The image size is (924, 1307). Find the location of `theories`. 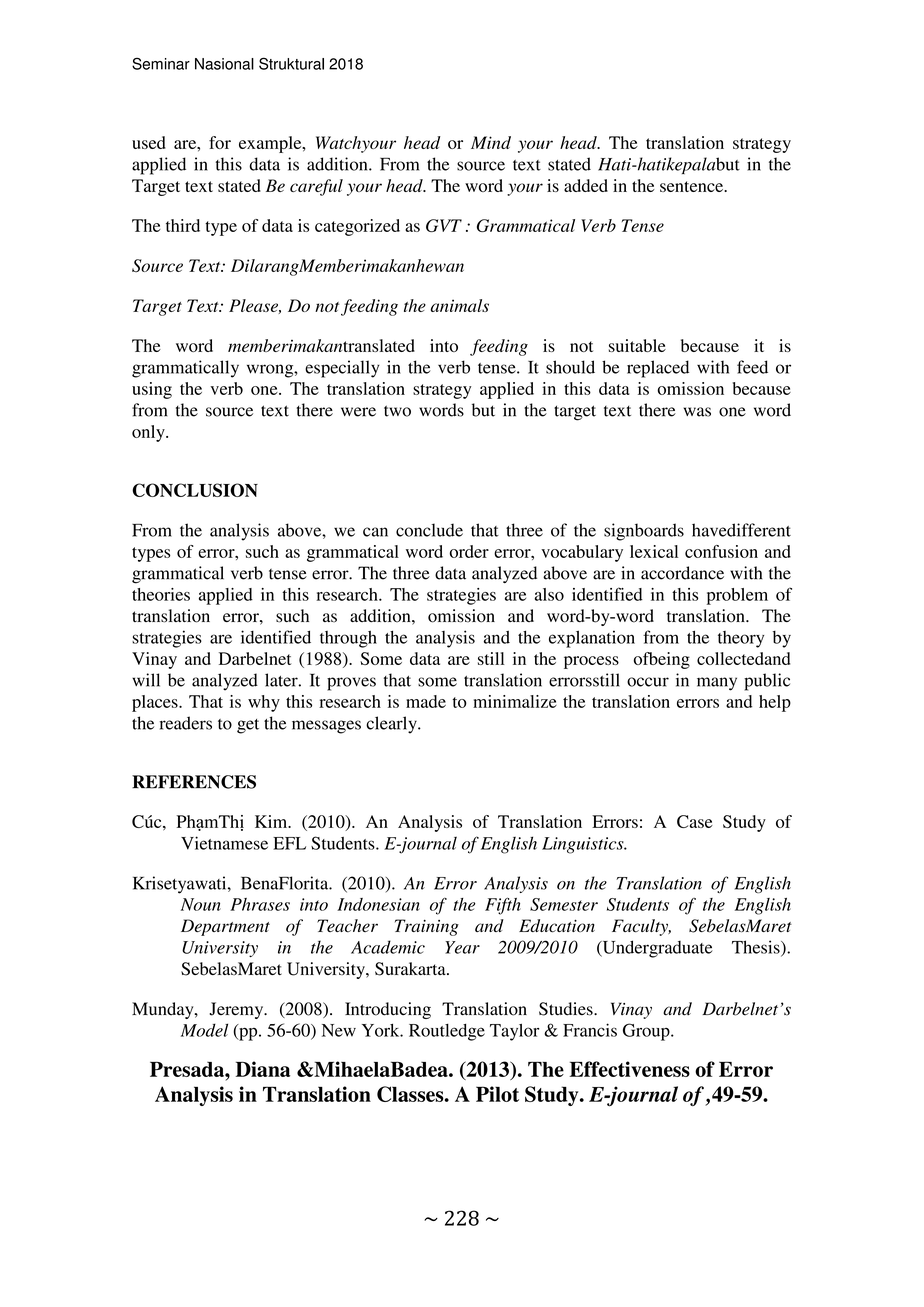

theories is located at coordinates (161, 594).
